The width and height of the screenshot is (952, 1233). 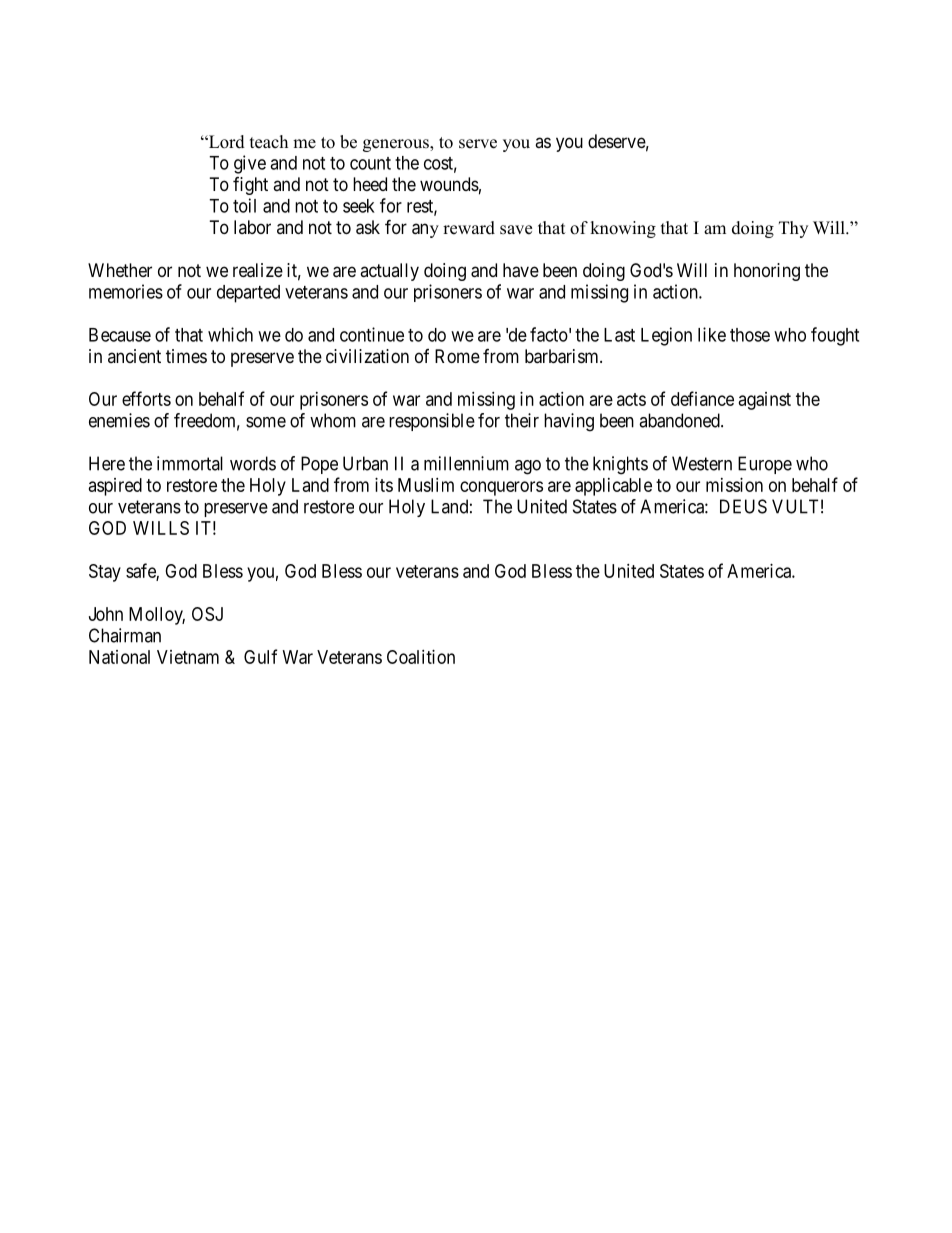 What do you see at coordinates (188, 657) in the screenshot?
I see `Vietnam` at bounding box center [188, 657].
